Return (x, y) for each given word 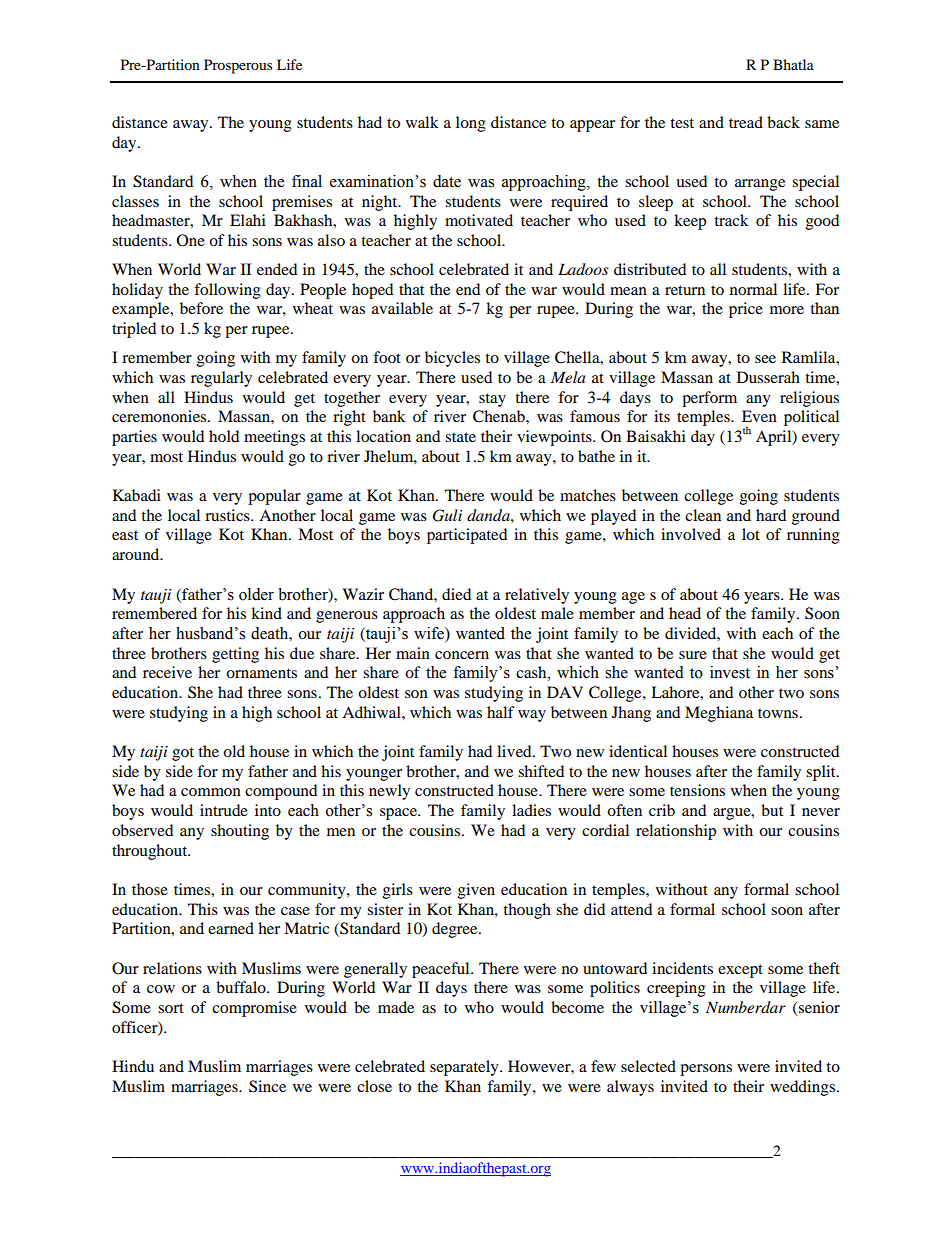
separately (465, 1068)
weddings (802, 1088)
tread (746, 122)
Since (267, 1086)
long (471, 124)
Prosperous (238, 66)
